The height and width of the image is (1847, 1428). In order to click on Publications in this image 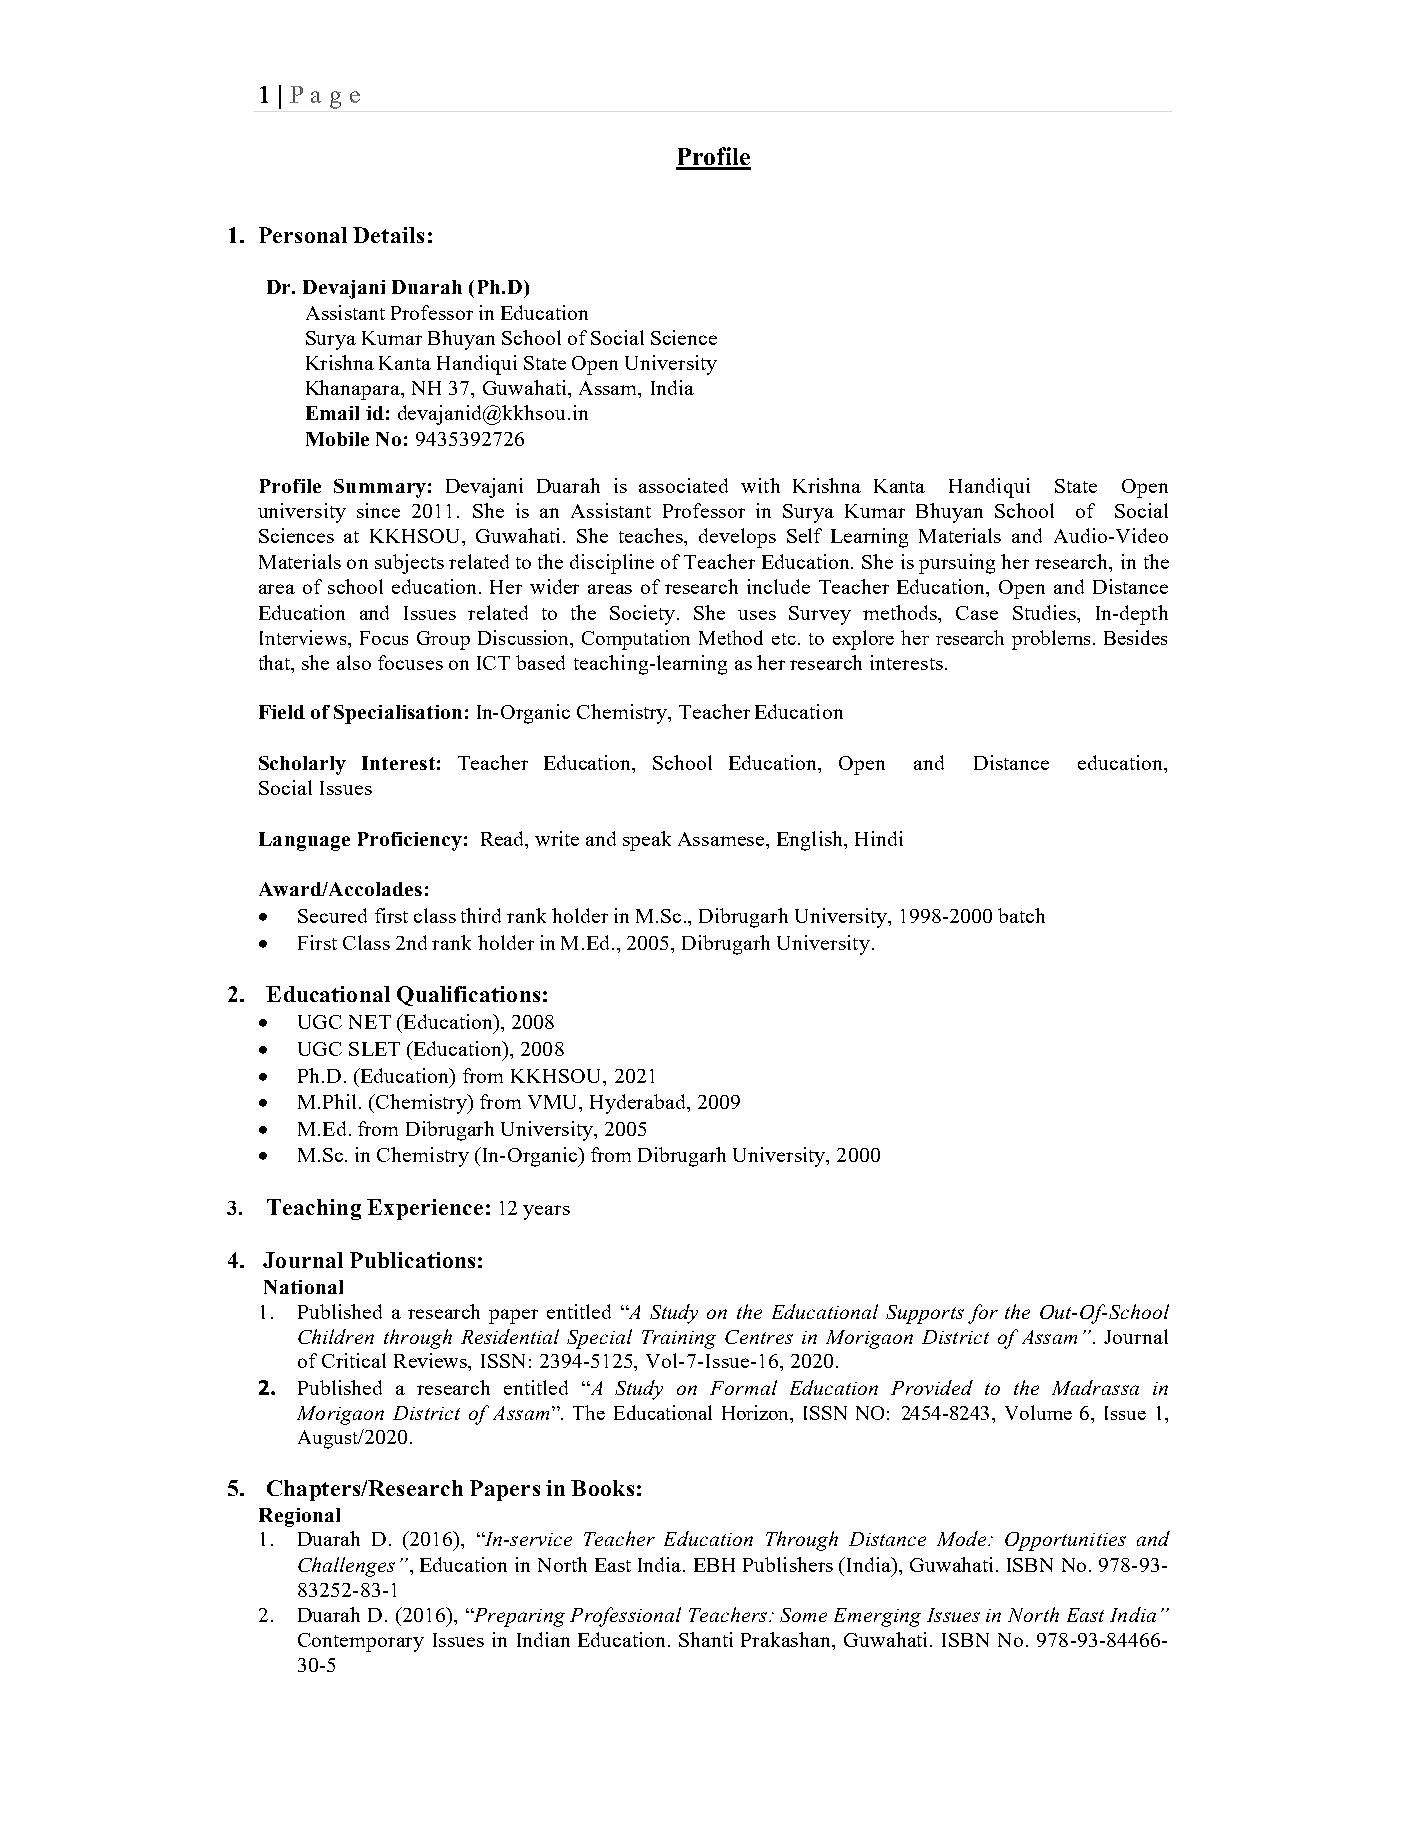, I will do `click(412, 1260)`.
